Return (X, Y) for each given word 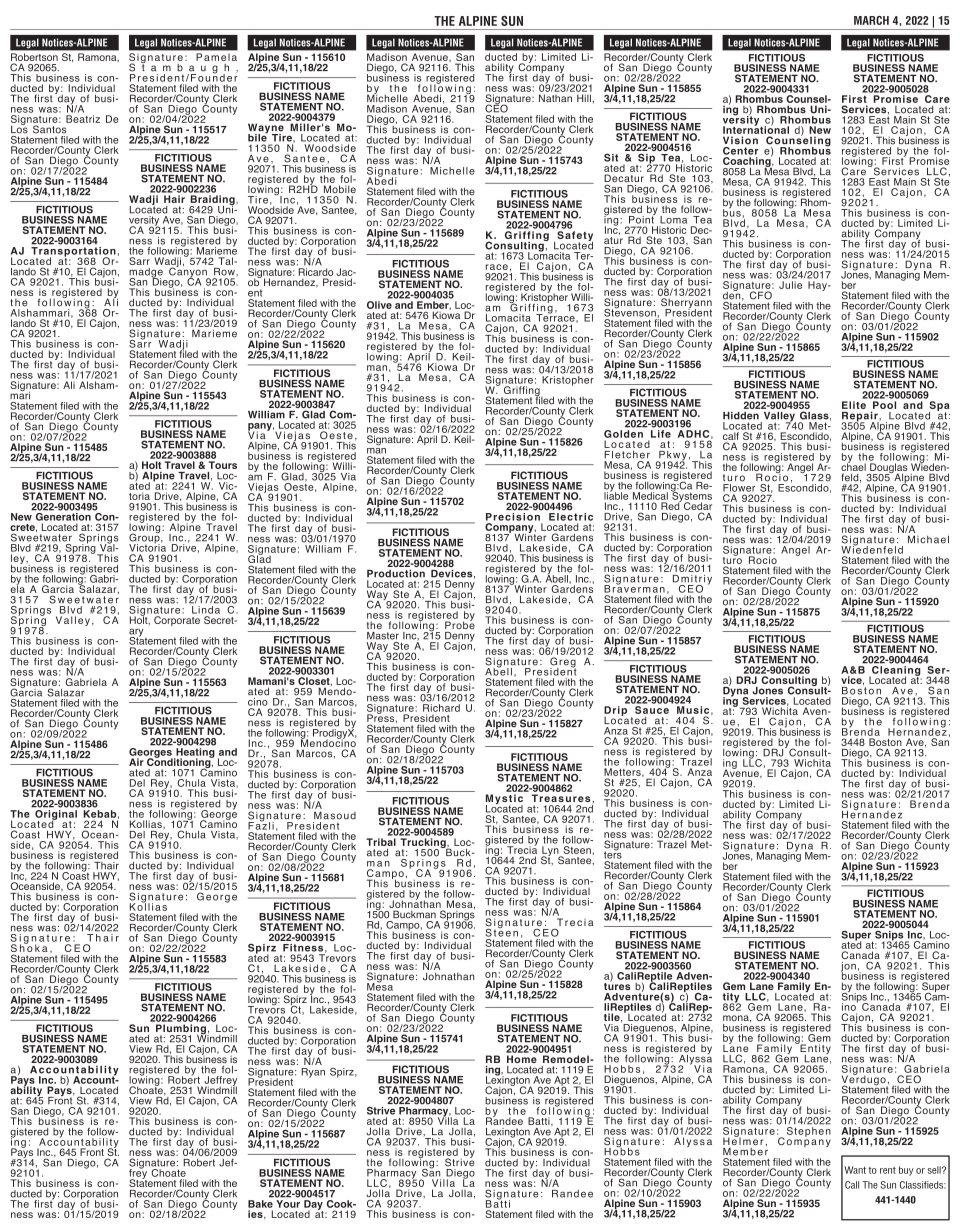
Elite (854, 405)
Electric (570, 515)
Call (852, 1185)
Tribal (381, 842)
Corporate (177, 621)
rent (888, 1170)
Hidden (741, 416)
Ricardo (315, 272)
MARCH (871, 20)
